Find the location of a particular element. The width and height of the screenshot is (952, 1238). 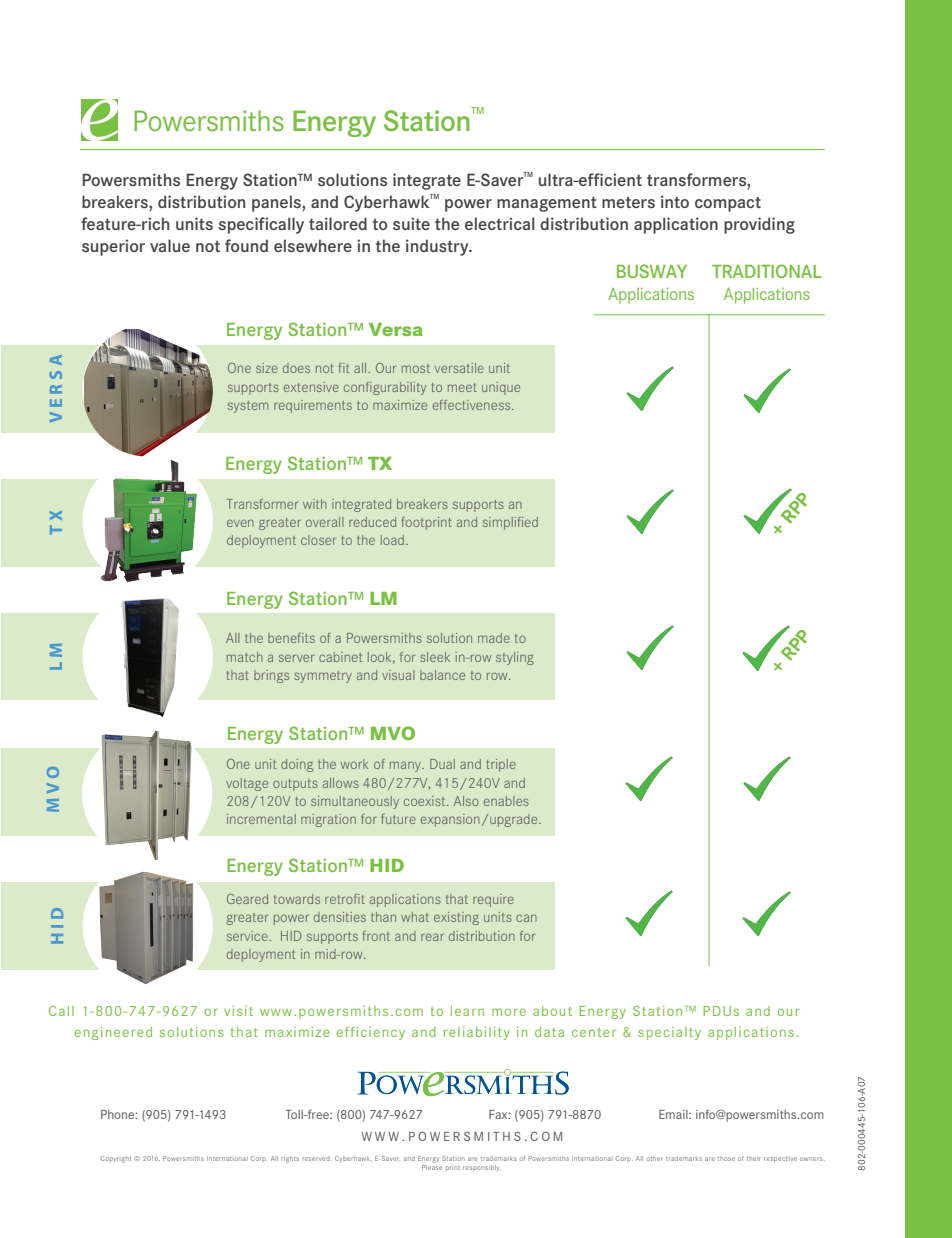

Also is located at coordinates (466, 801).
